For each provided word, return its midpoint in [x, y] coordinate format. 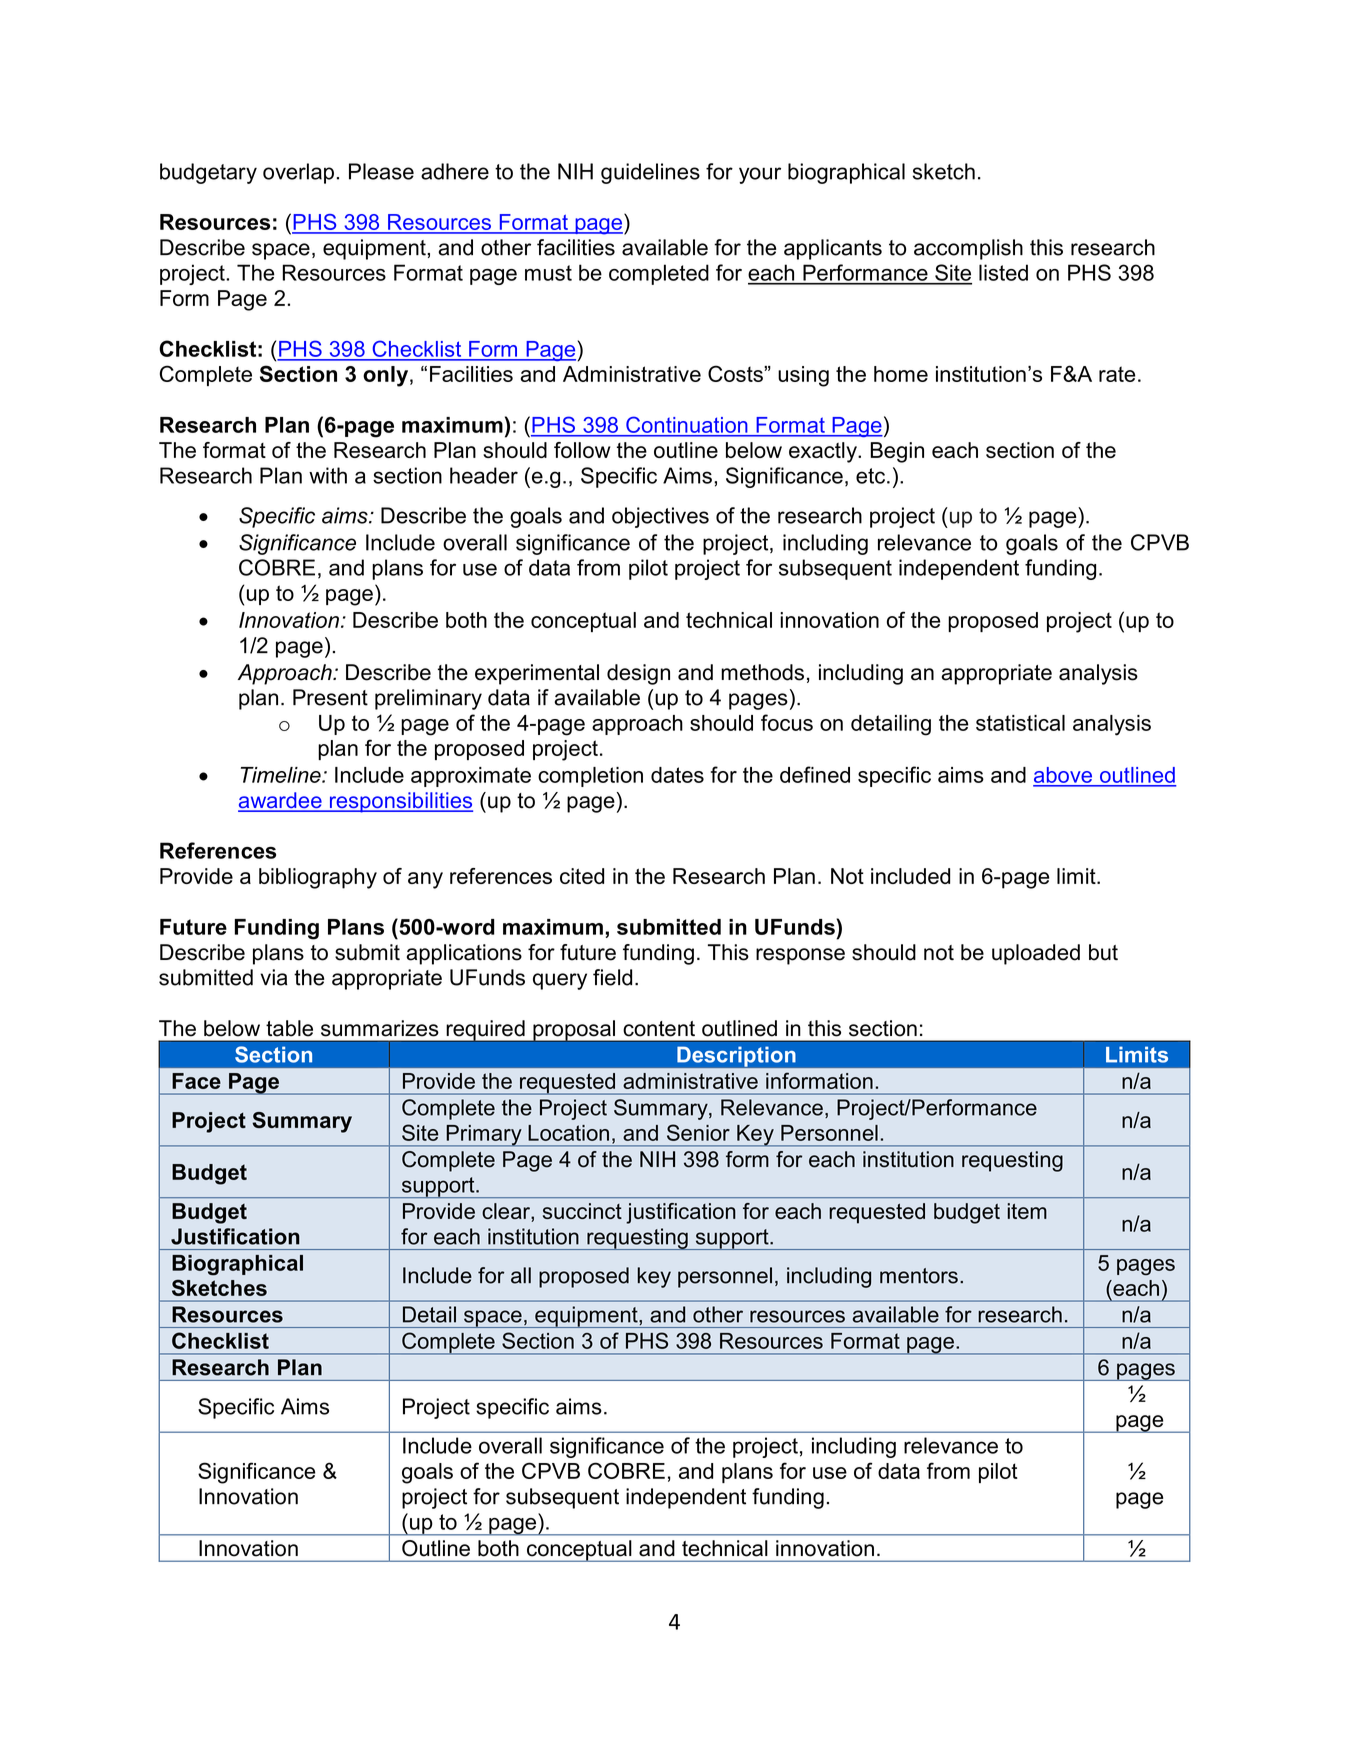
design [638, 674]
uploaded [1036, 954]
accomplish [968, 249]
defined [815, 774]
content [659, 1029]
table [289, 1028]
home [901, 374]
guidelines [650, 173]
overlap [298, 173]
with [328, 475]
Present [330, 697]
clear [507, 1212]
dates [677, 775]
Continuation [686, 425]
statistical [1020, 723]
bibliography [318, 878]
